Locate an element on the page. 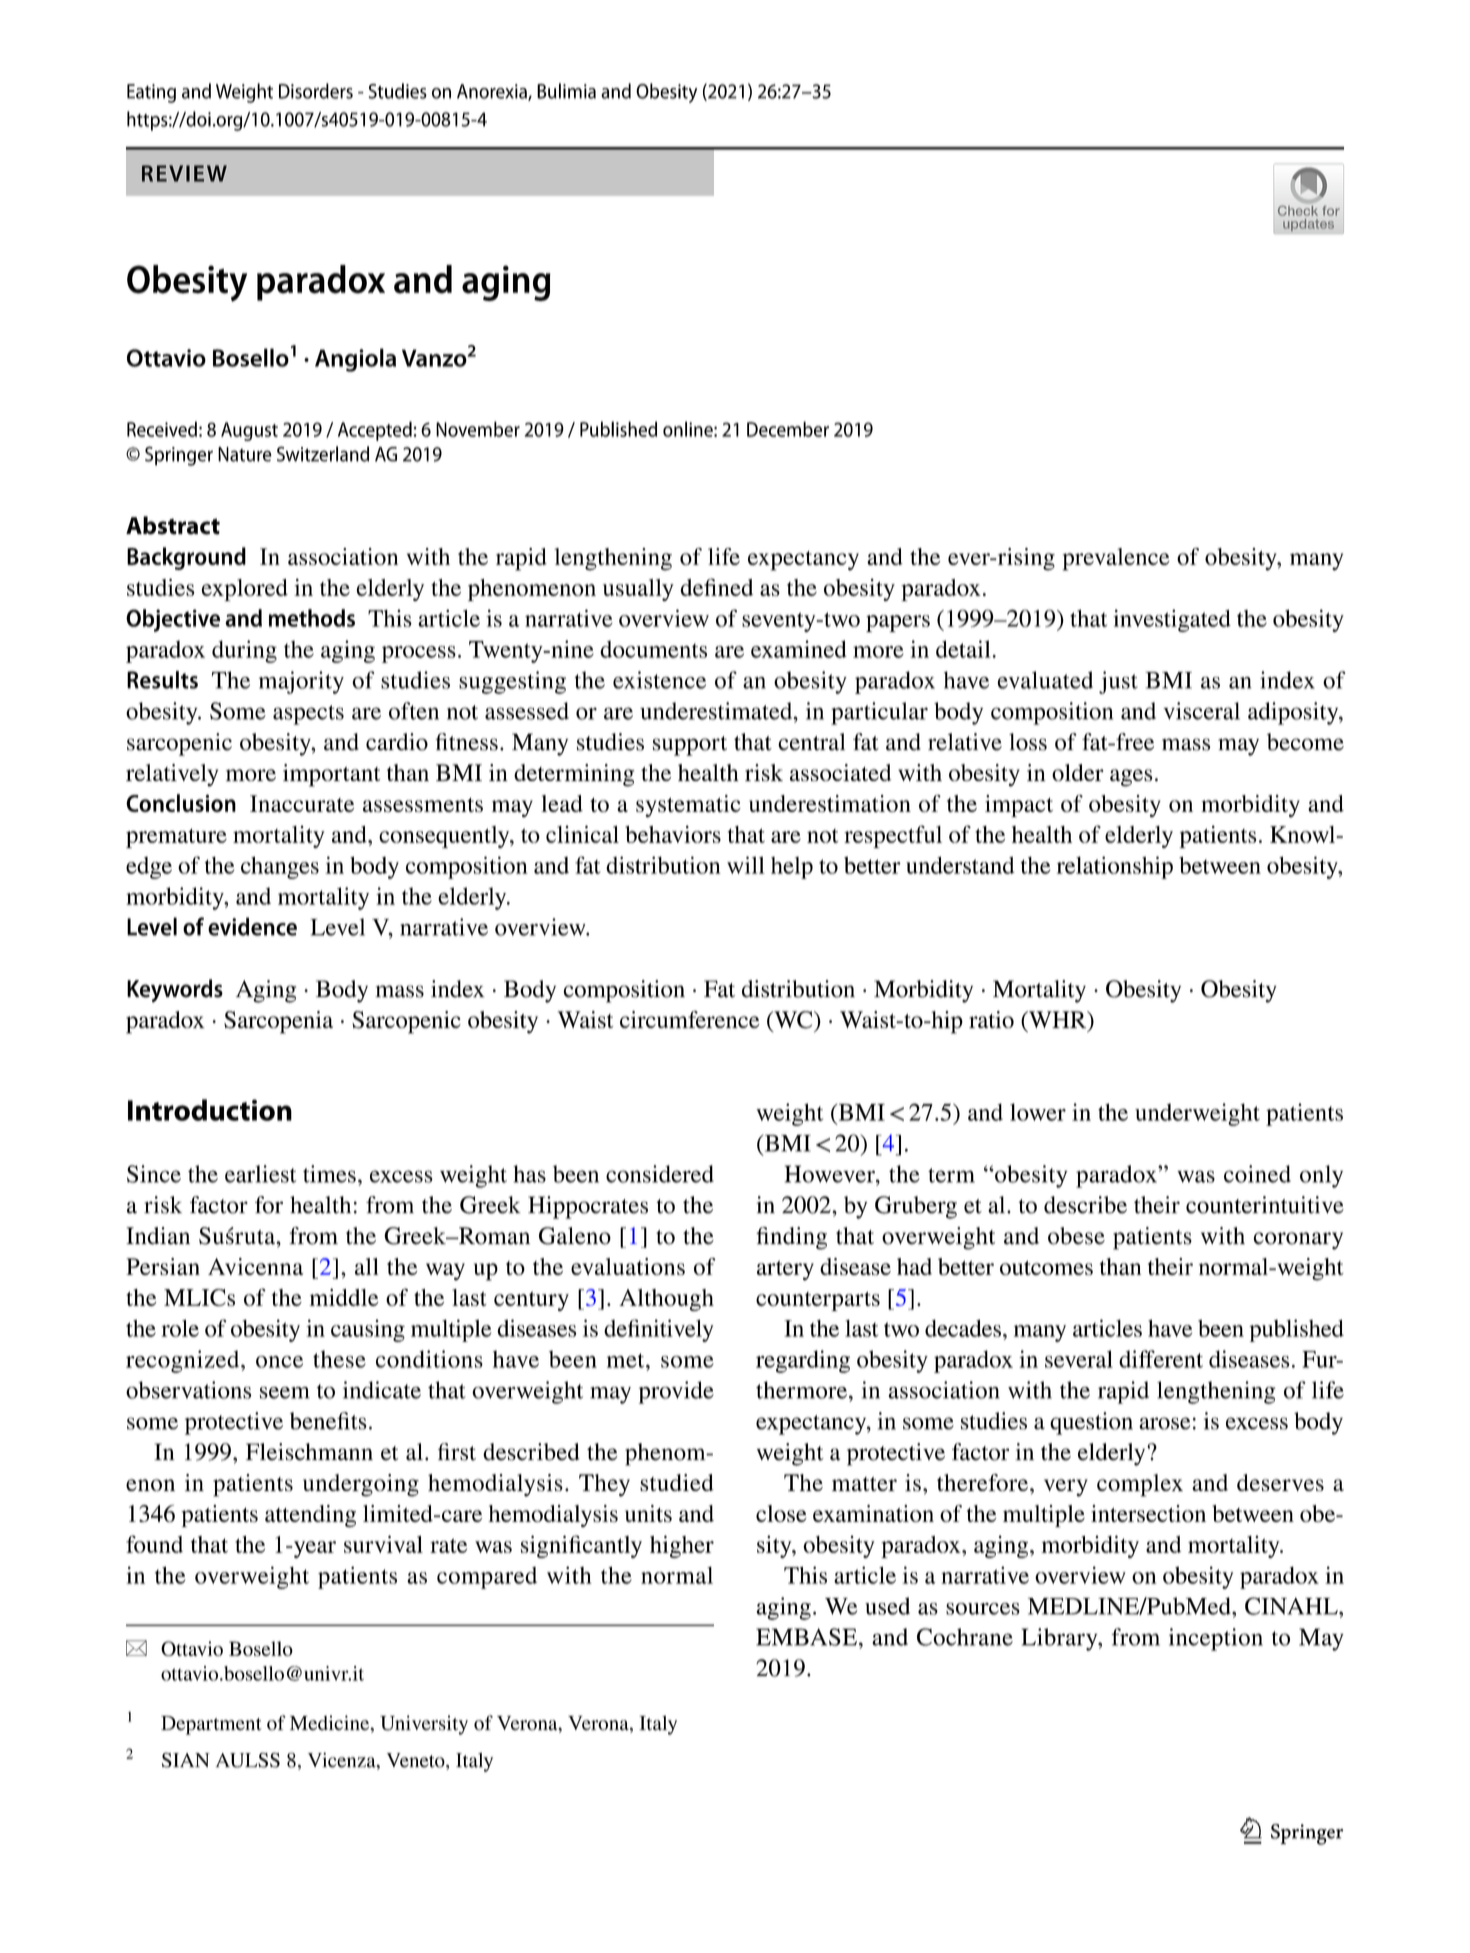  investigated is located at coordinates (1172, 620).
